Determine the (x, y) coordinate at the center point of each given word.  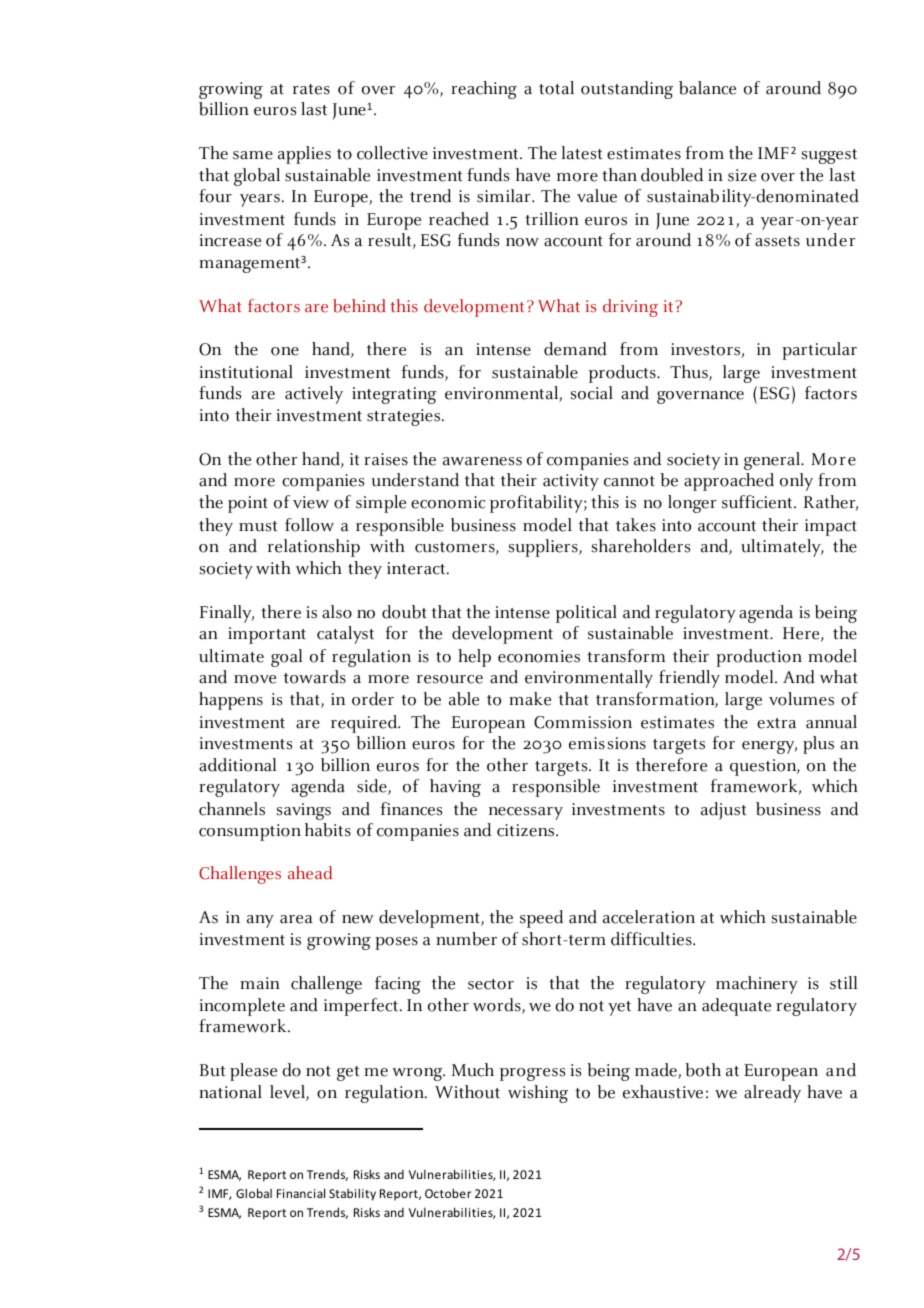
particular (819, 351)
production (759, 658)
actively (314, 395)
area (296, 919)
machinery (757, 985)
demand (575, 349)
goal (286, 658)
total (556, 88)
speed (541, 919)
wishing (538, 1094)
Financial (301, 1193)
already (772, 1094)
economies (539, 656)
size (742, 175)
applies (304, 155)
